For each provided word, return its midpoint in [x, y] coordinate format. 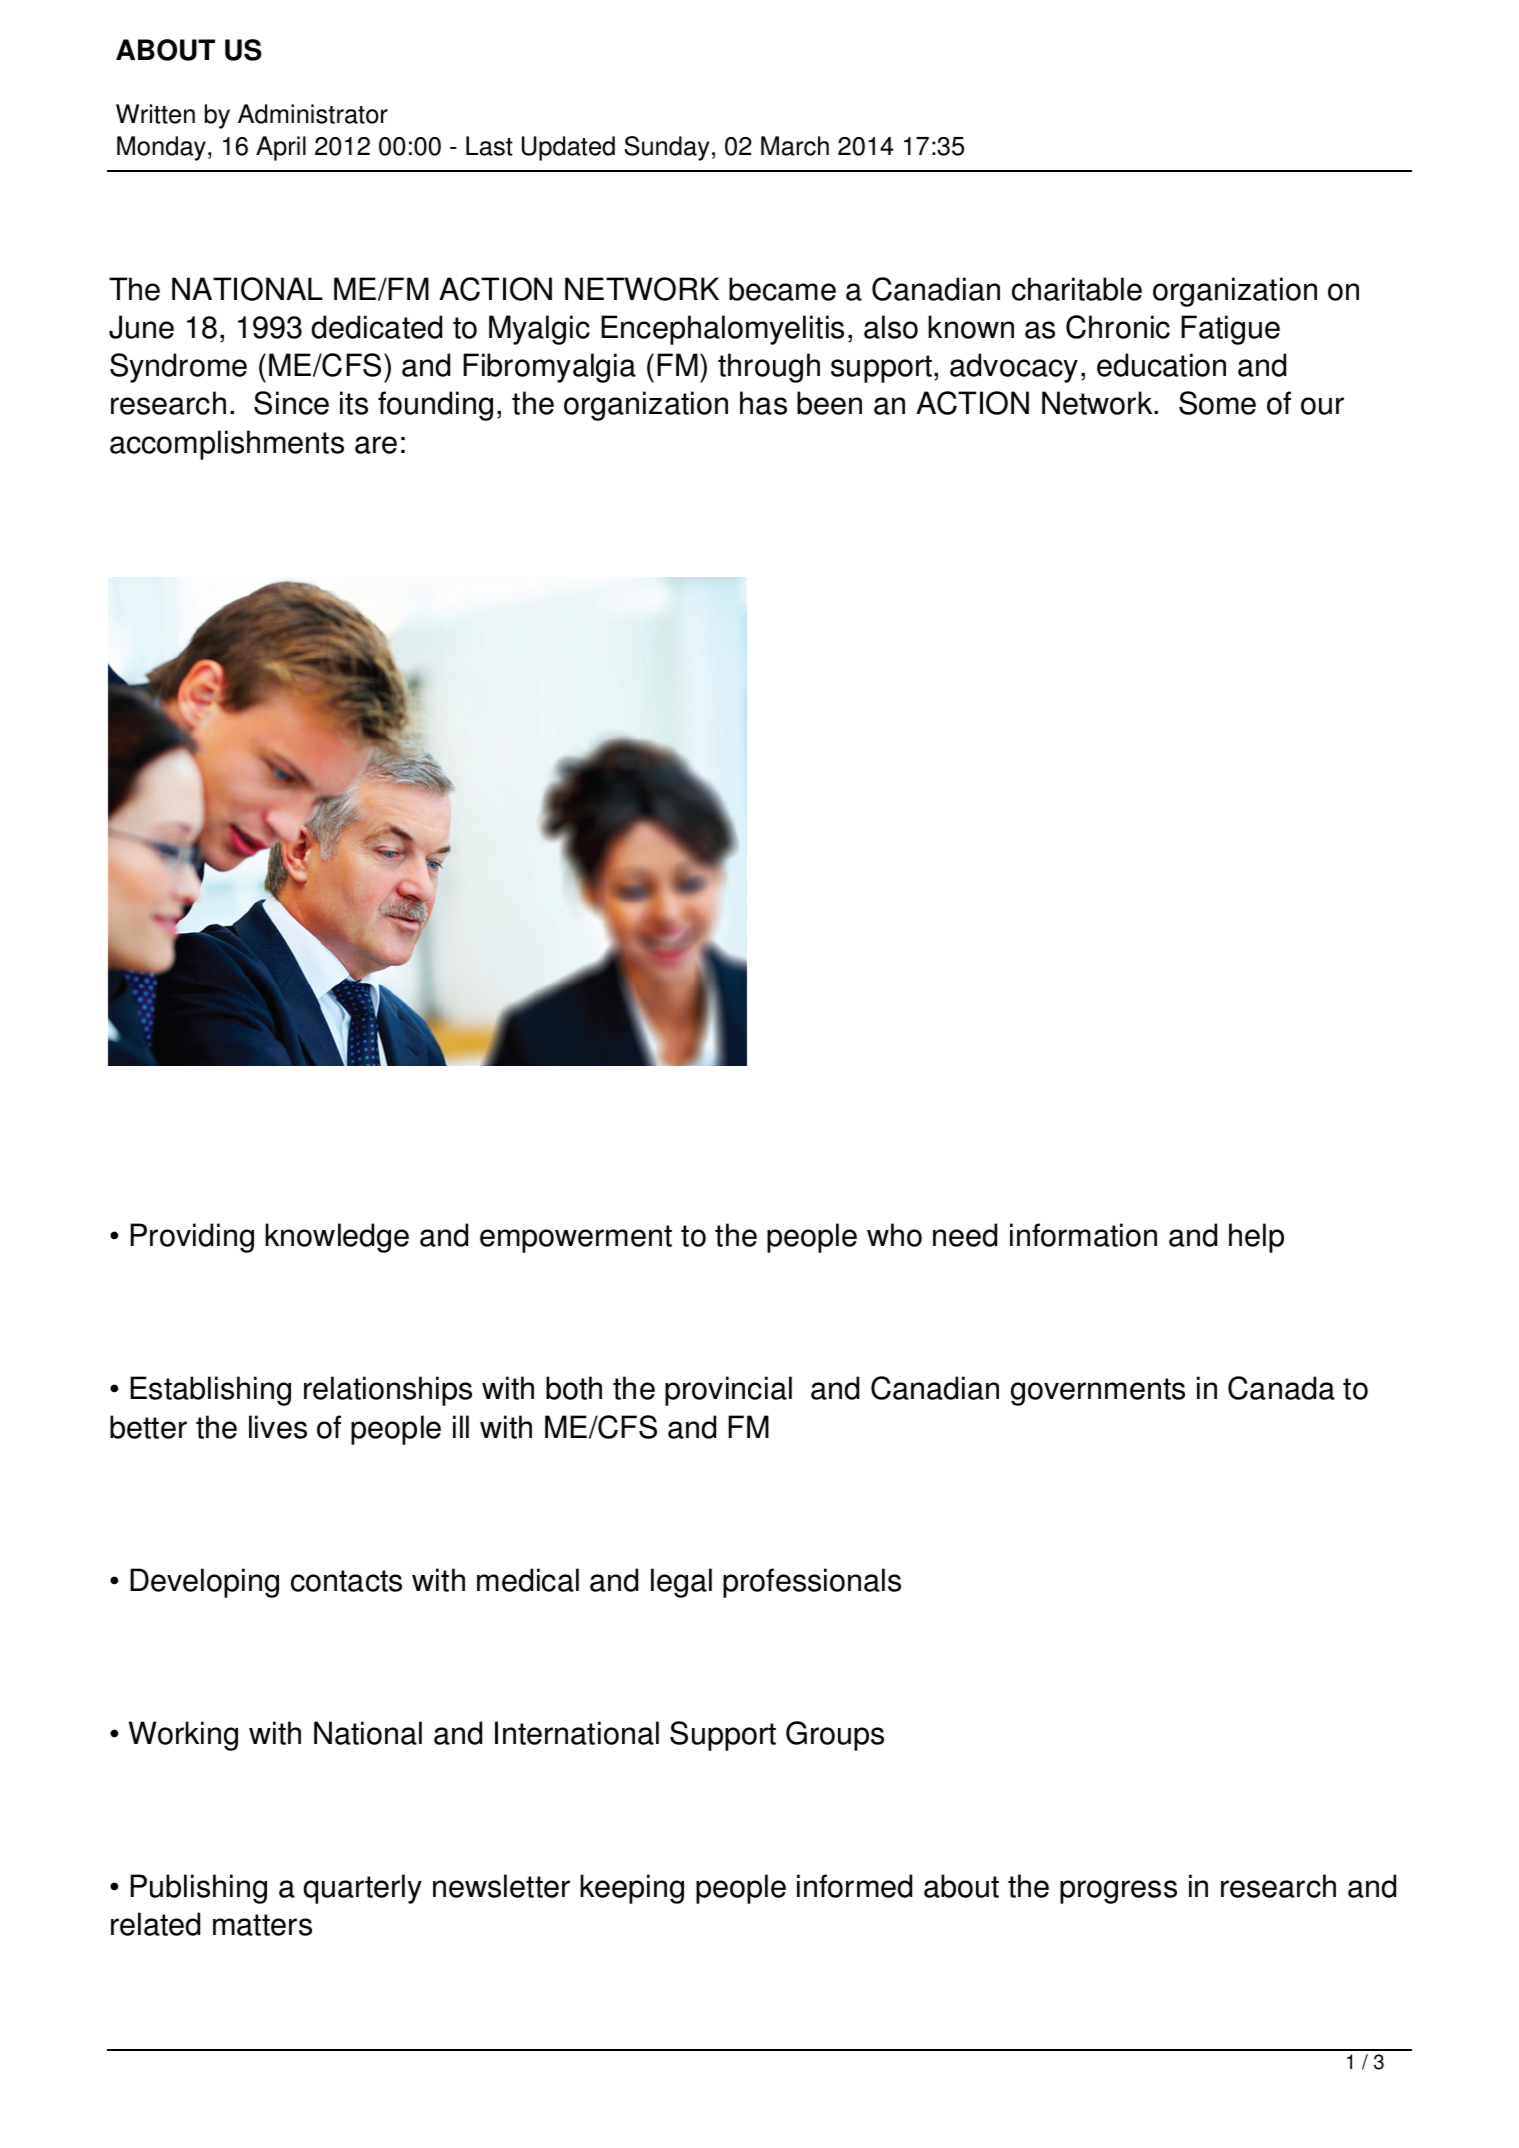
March [795, 146]
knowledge [337, 1238]
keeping [632, 1889]
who [894, 1235]
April [281, 148]
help [1256, 1238]
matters [262, 1925]
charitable [1077, 289]
